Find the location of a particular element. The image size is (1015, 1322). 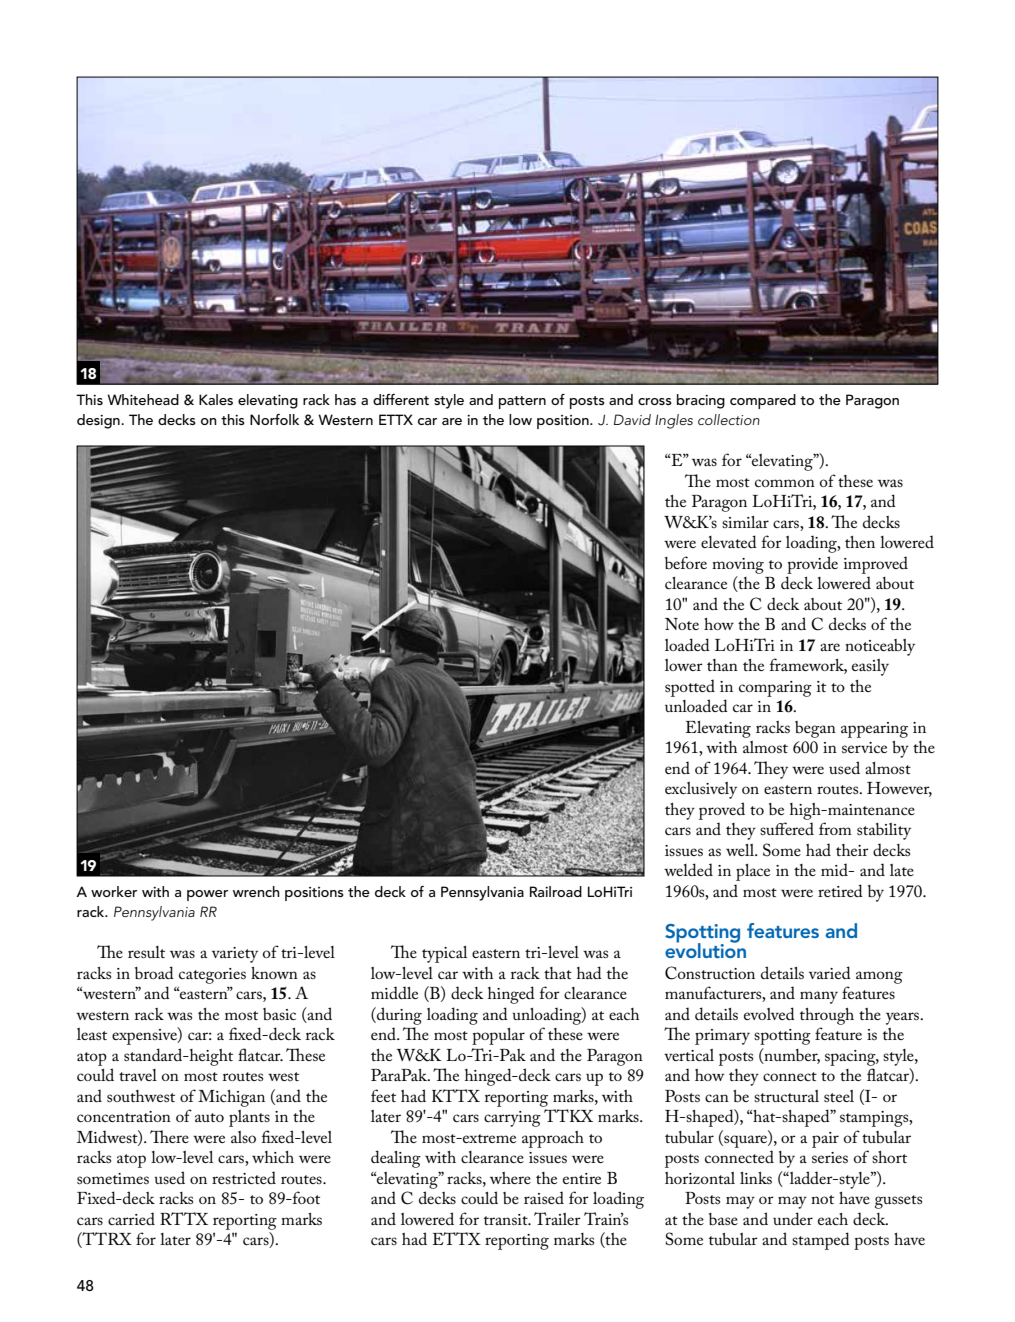

Note is located at coordinates (682, 624).
